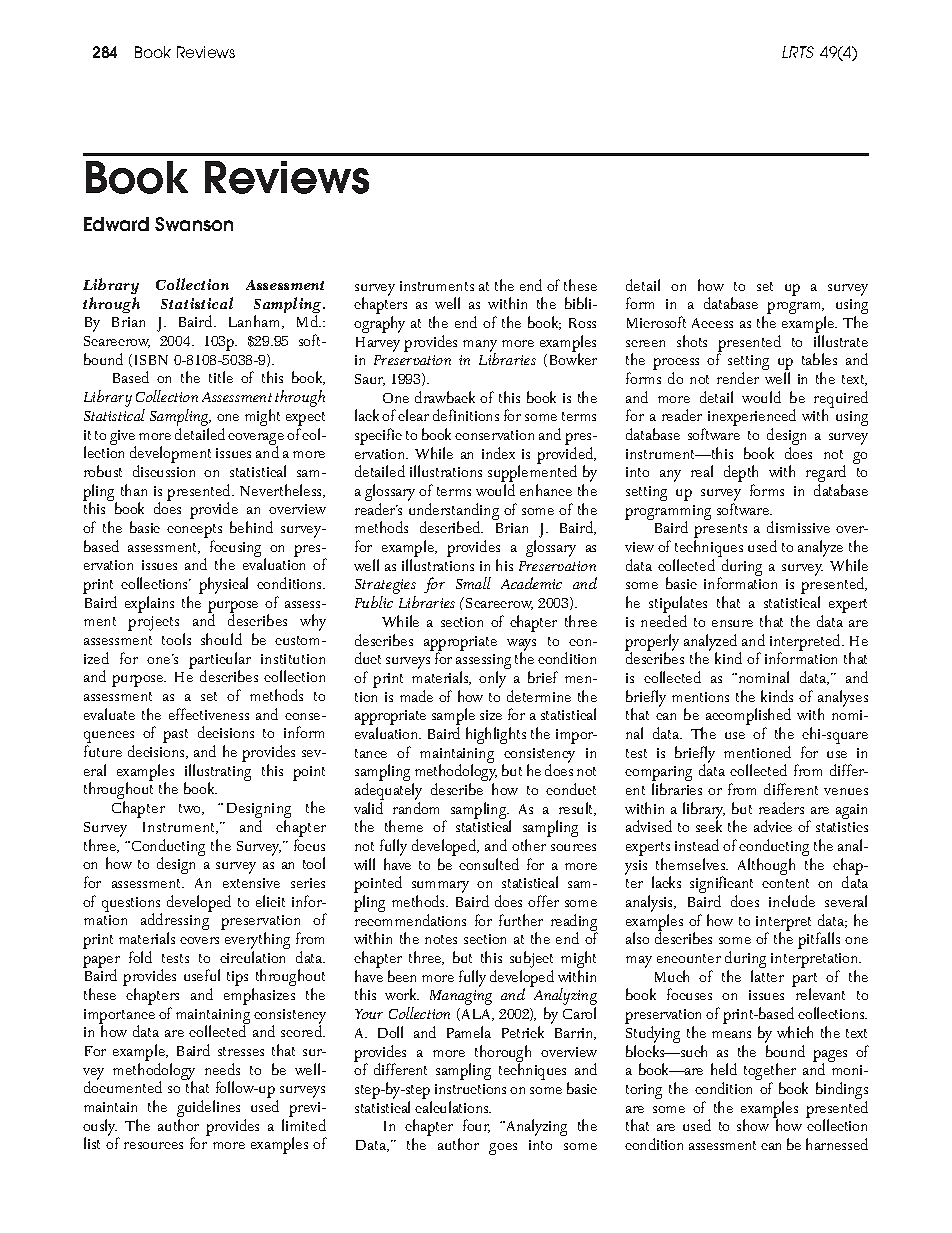 This screenshot has height=1233, width=952. I want to click on effectiveness, so click(209, 714).
